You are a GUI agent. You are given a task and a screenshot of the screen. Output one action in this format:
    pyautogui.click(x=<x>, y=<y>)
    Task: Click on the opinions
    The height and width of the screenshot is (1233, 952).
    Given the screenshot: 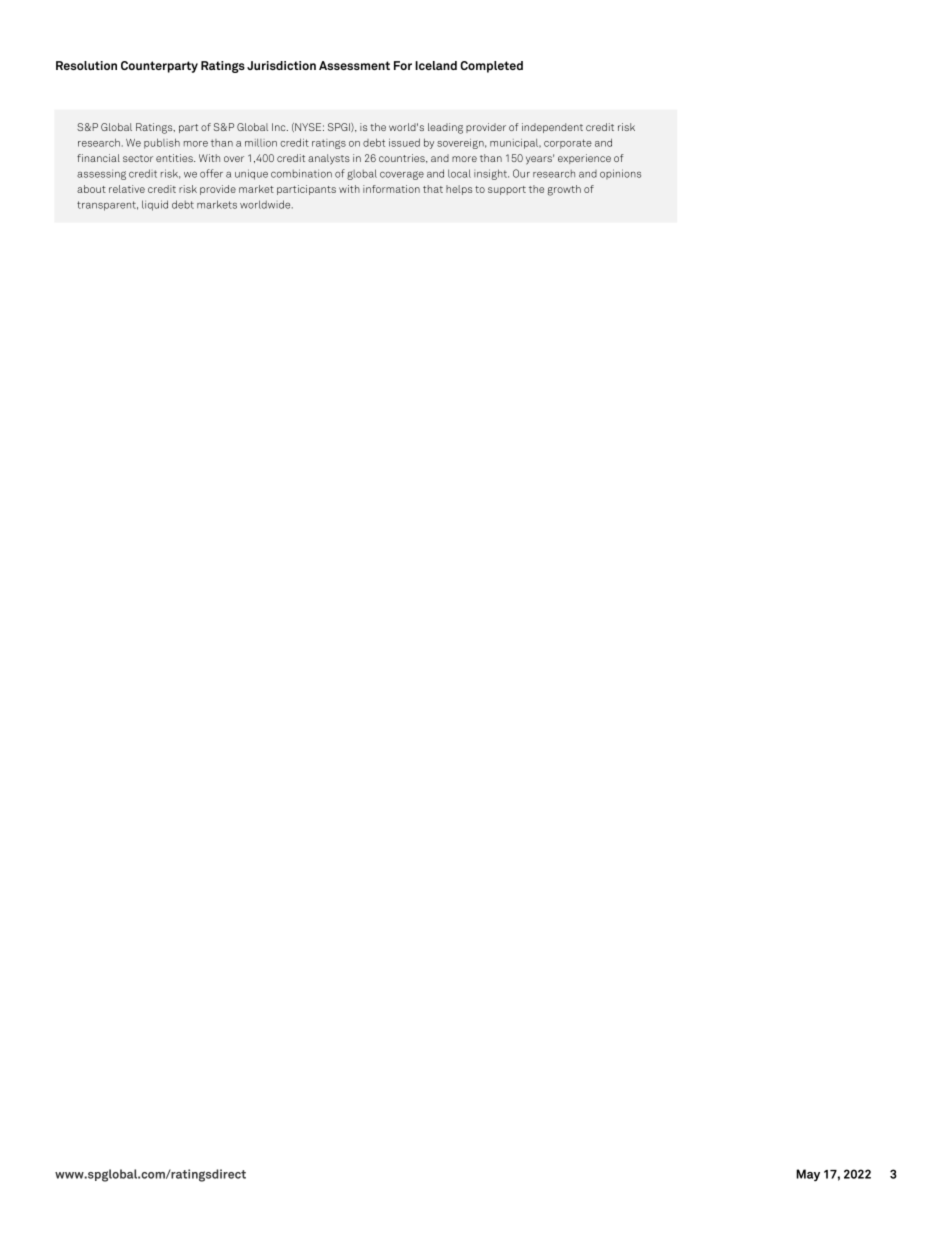 What is the action you would take?
    pyautogui.click(x=620, y=174)
